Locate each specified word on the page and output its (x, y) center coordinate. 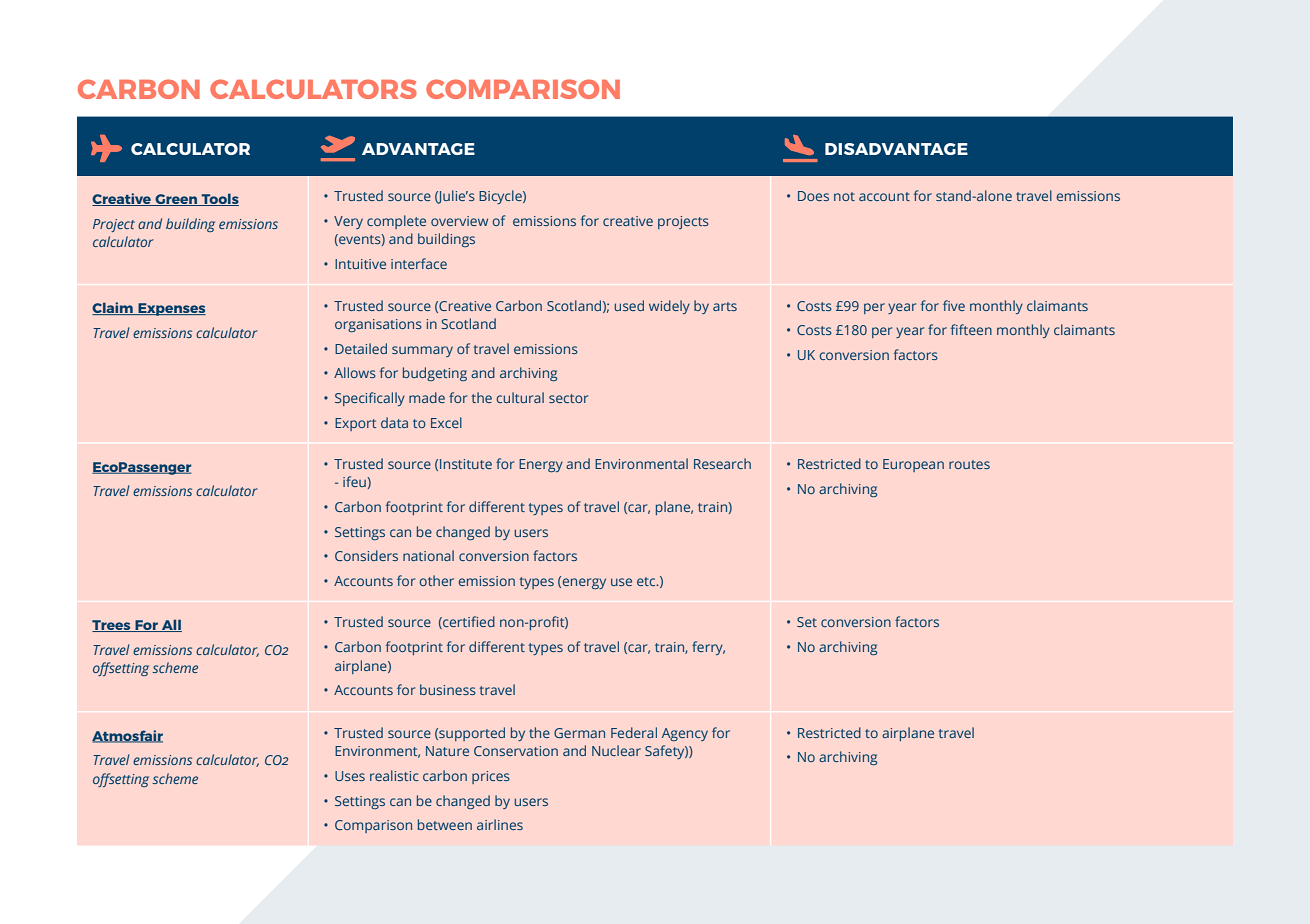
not (844, 196)
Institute (466, 464)
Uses (350, 776)
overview (459, 221)
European (913, 465)
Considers (366, 555)
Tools (219, 199)
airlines (500, 824)
